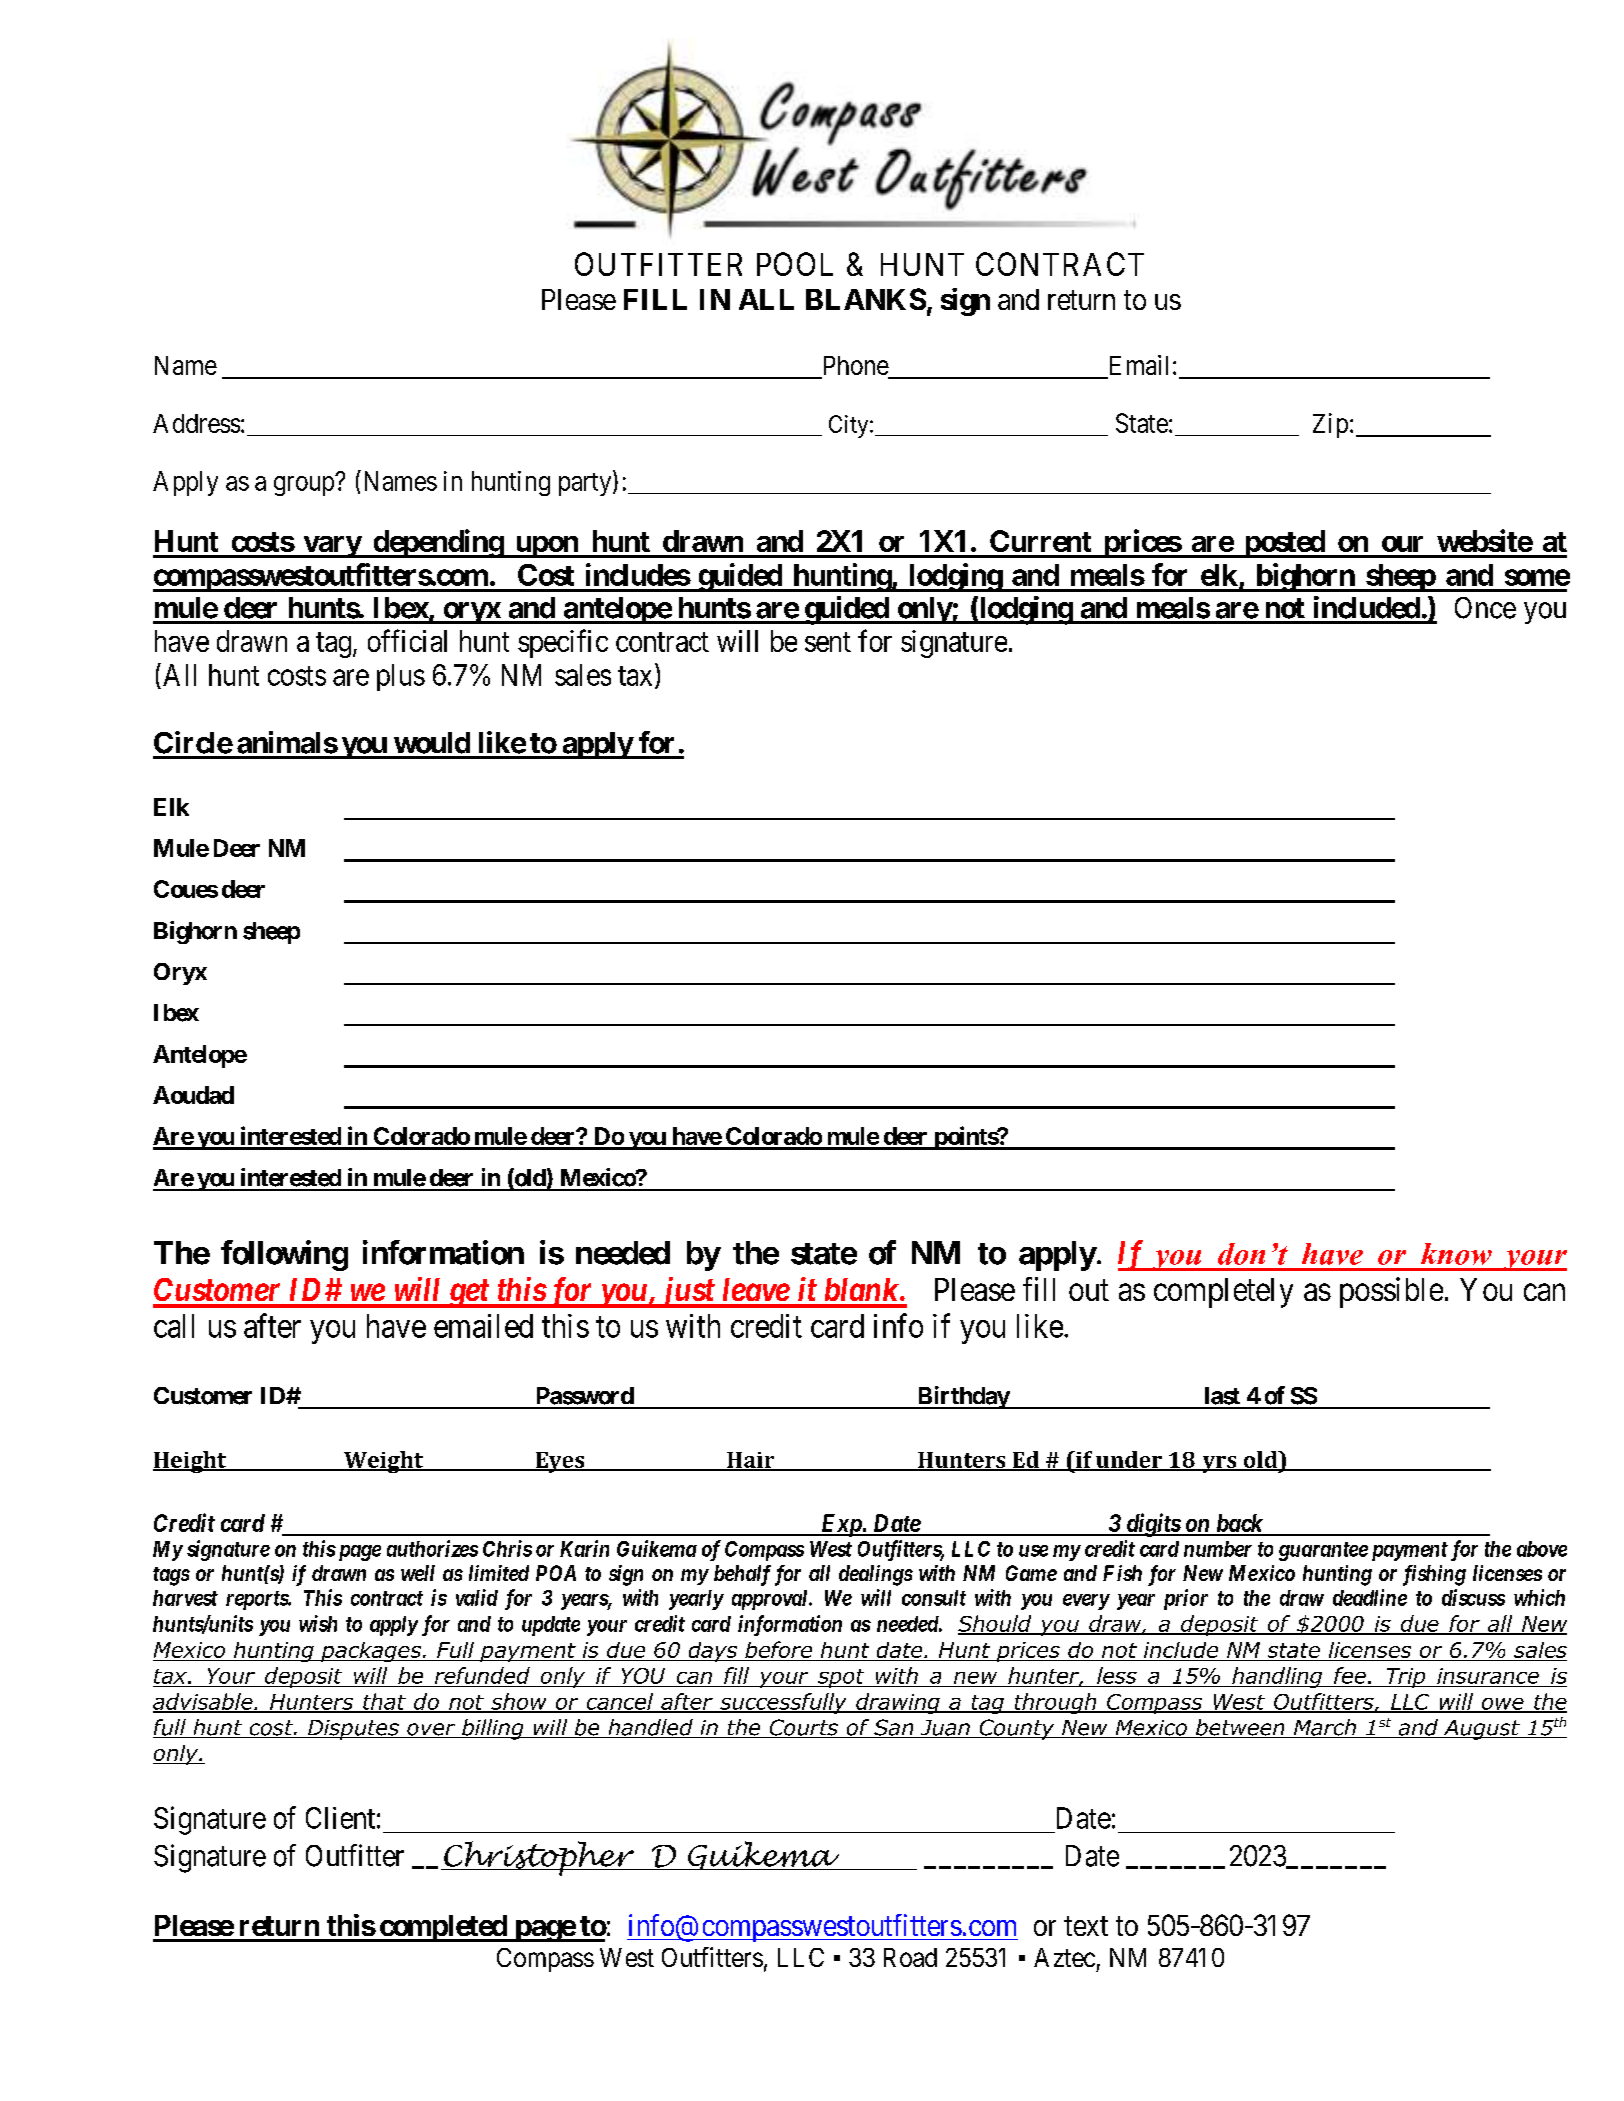  What do you see at coordinates (910, 1957) in the screenshot?
I see `Road` at bounding box center [910, 1957].
